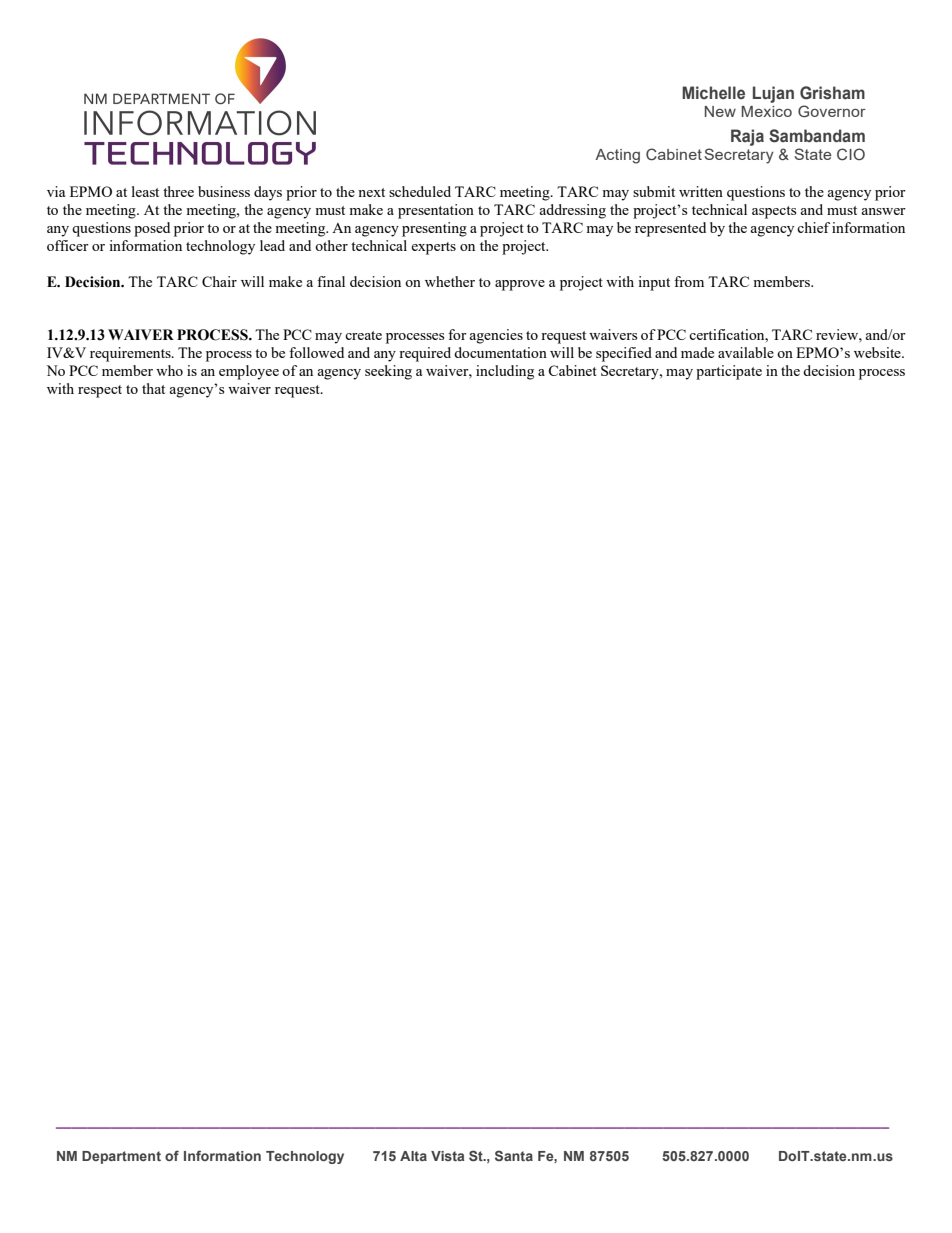  What do you see at coordinates (153, 388) in the image?
I see `that` at bounding box center [153, 388].
